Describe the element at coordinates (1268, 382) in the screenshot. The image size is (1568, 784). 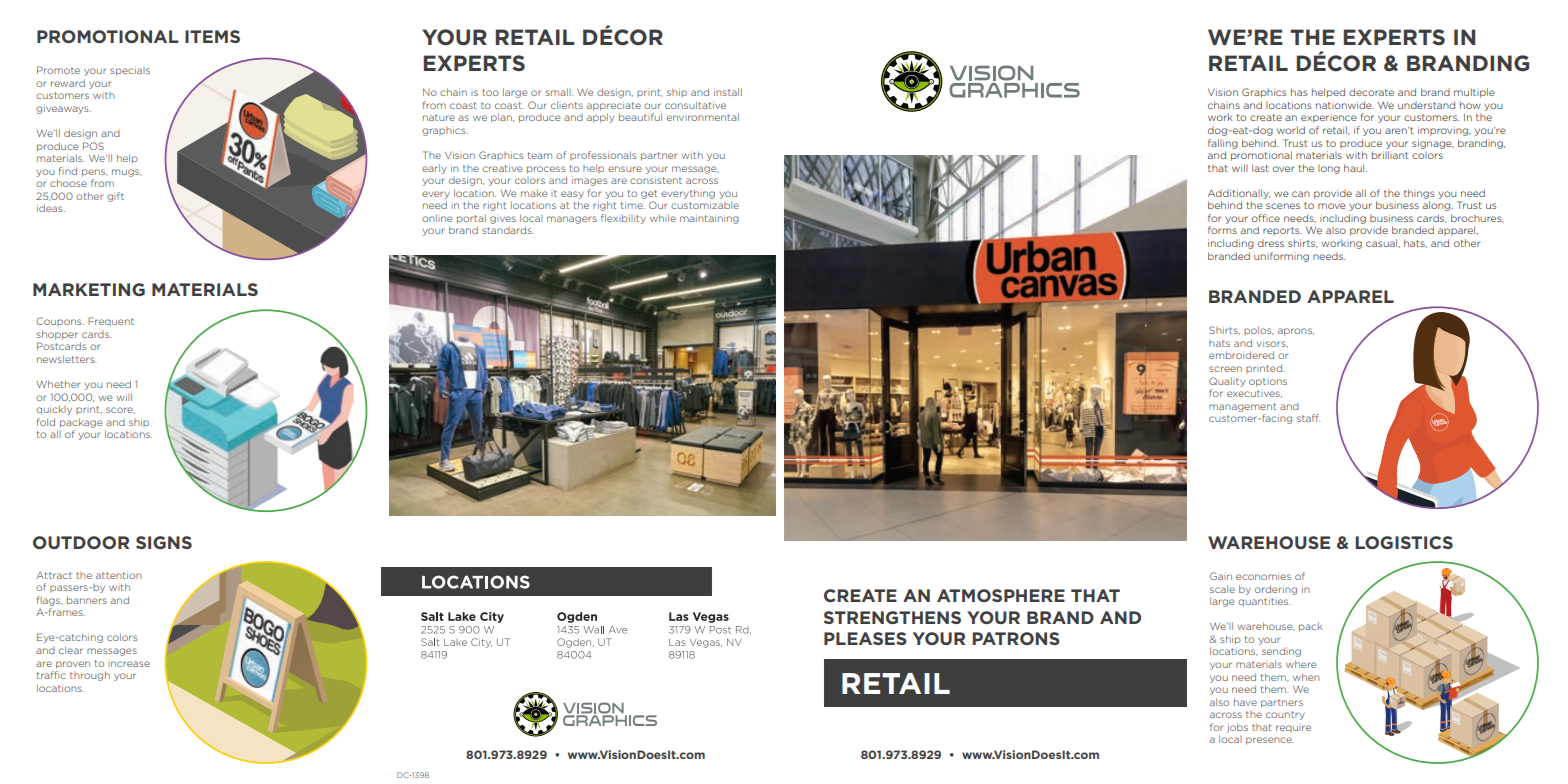
I see `options` at that location.
